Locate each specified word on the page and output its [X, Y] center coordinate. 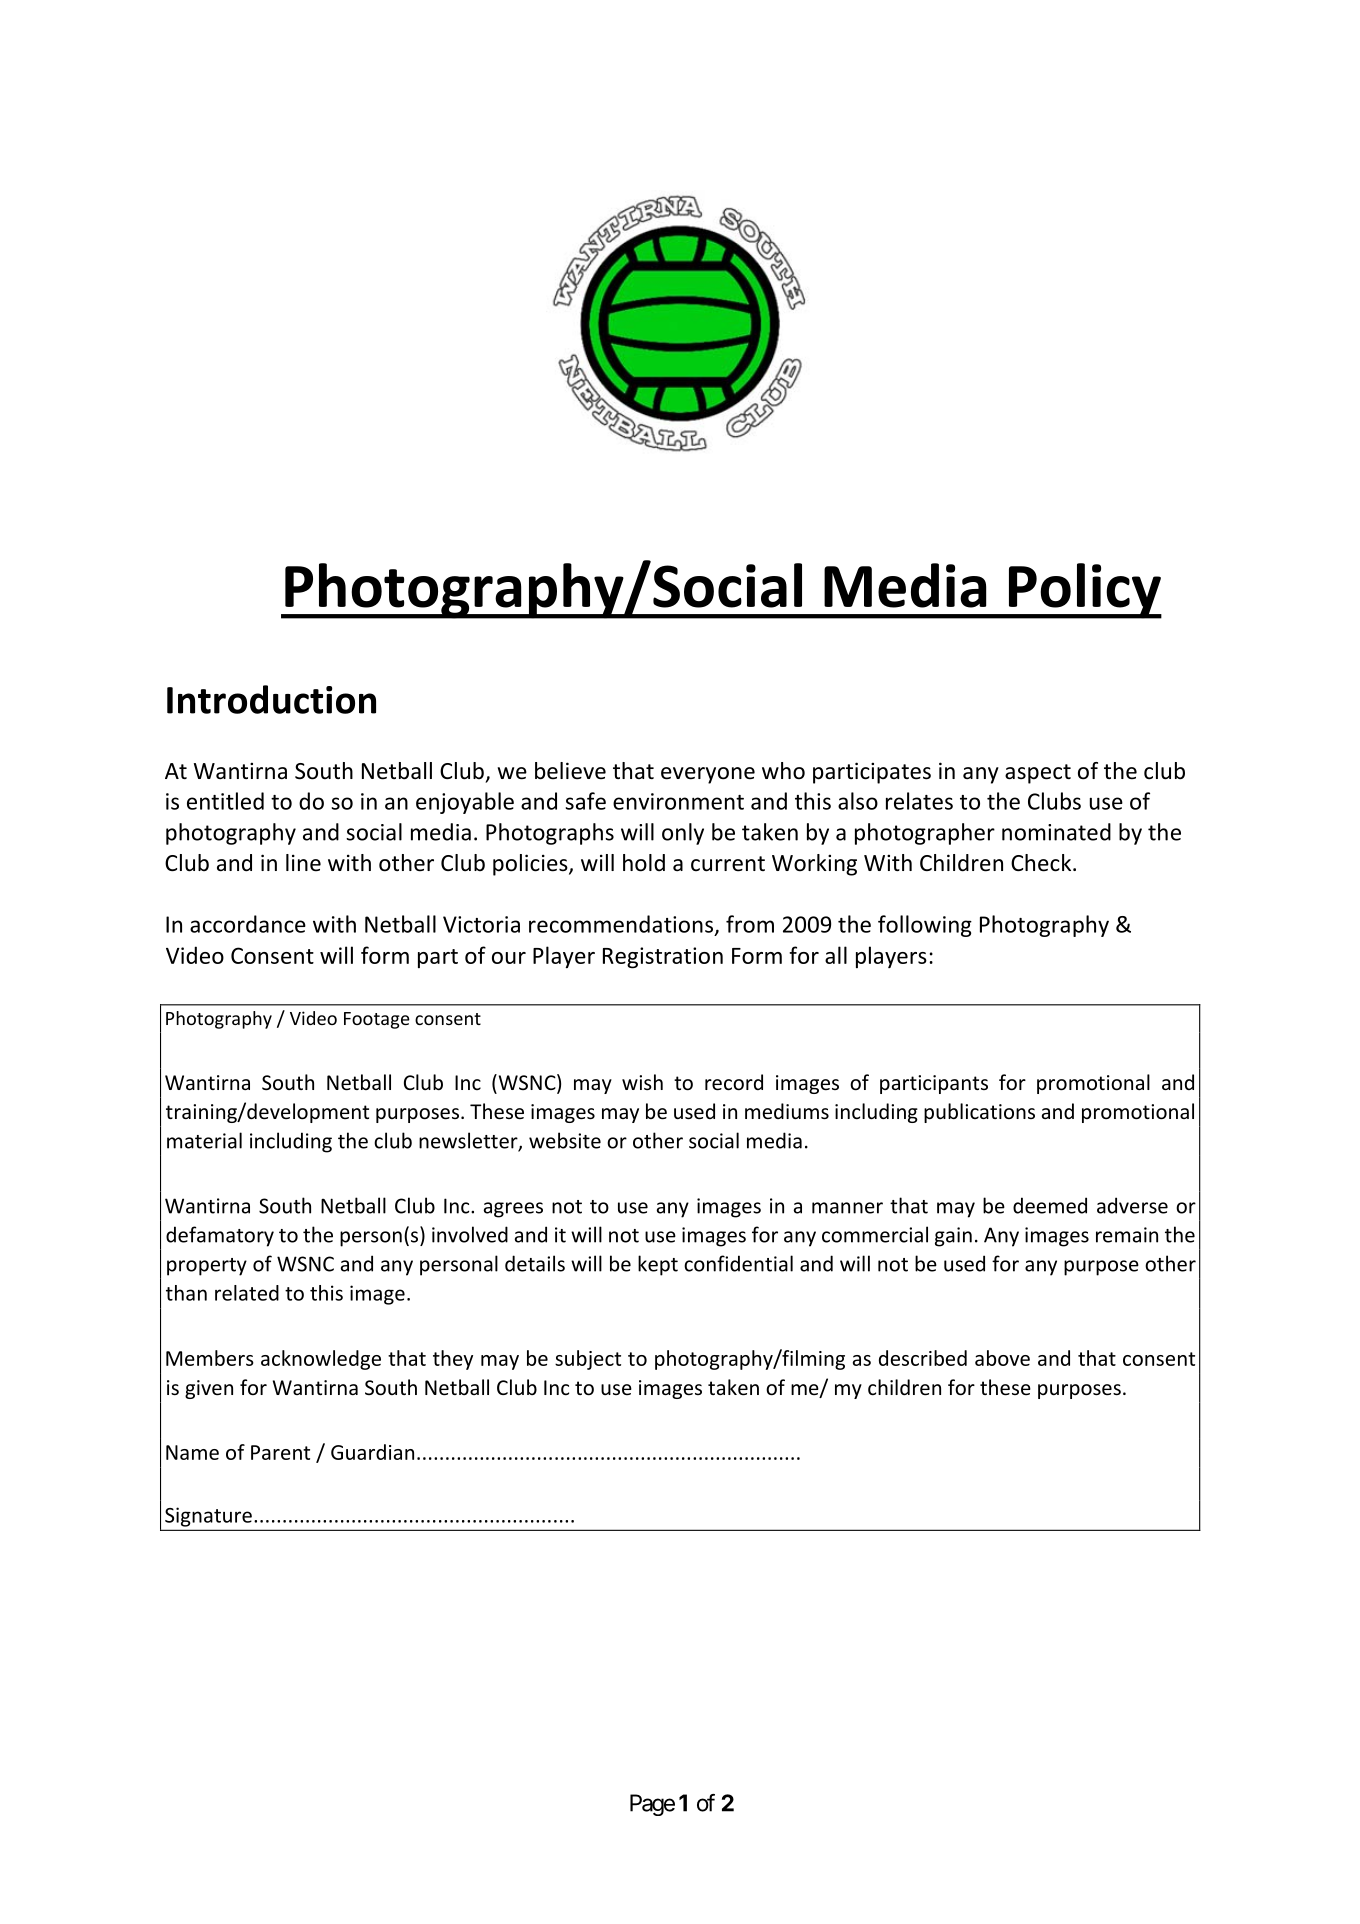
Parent [280, 1452]
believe [570, 771]
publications [979, 1113]
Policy [1084, 591]
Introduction [271, 699]
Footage [377, 1020]
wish [642, 1082]
